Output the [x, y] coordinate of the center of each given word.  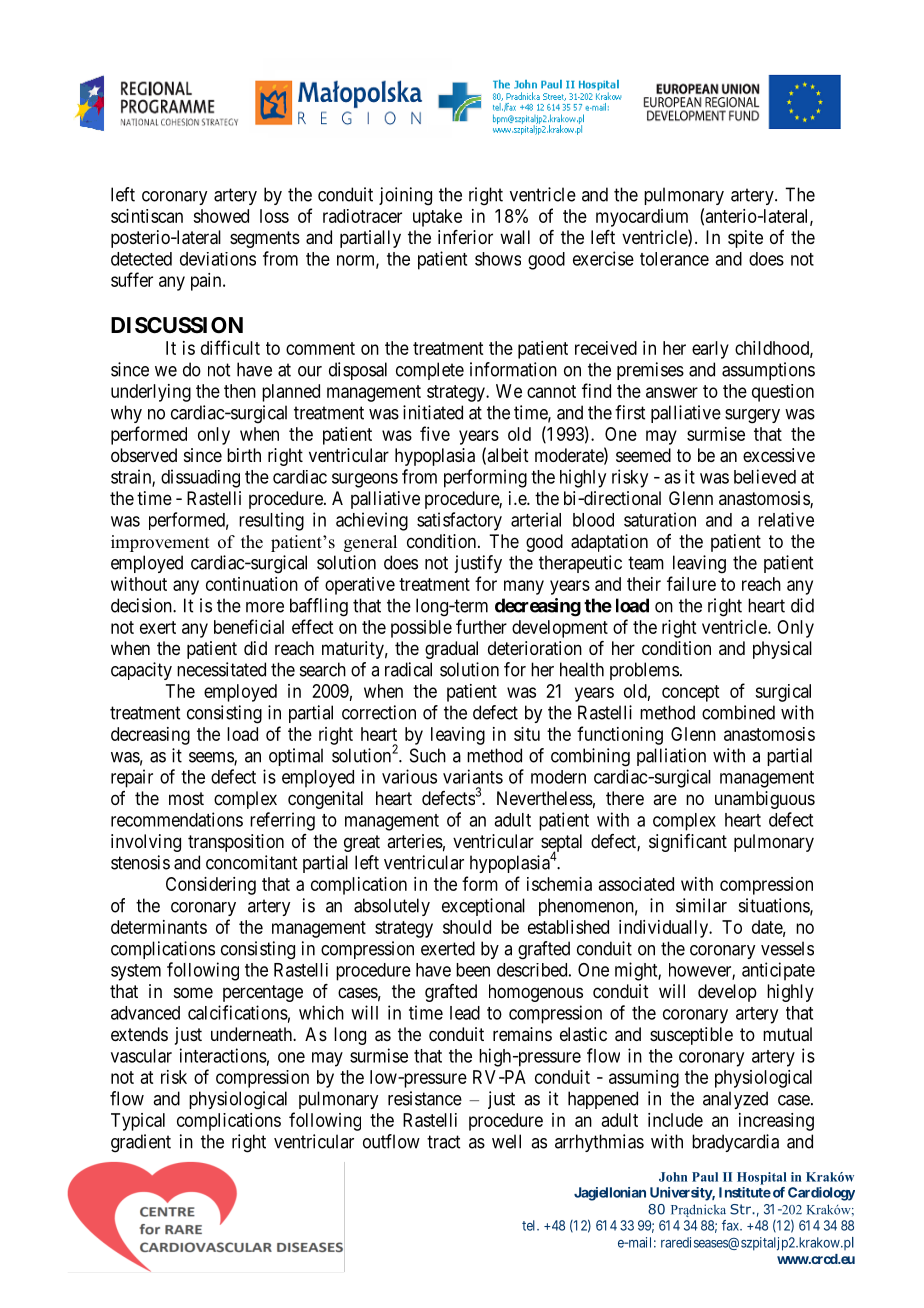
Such [428, 755]
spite [745, 239]
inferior [465, 237]
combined [738, 712]
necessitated [221, 669]
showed [221, 216]
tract [443, 1142]
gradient [141, 1143]
